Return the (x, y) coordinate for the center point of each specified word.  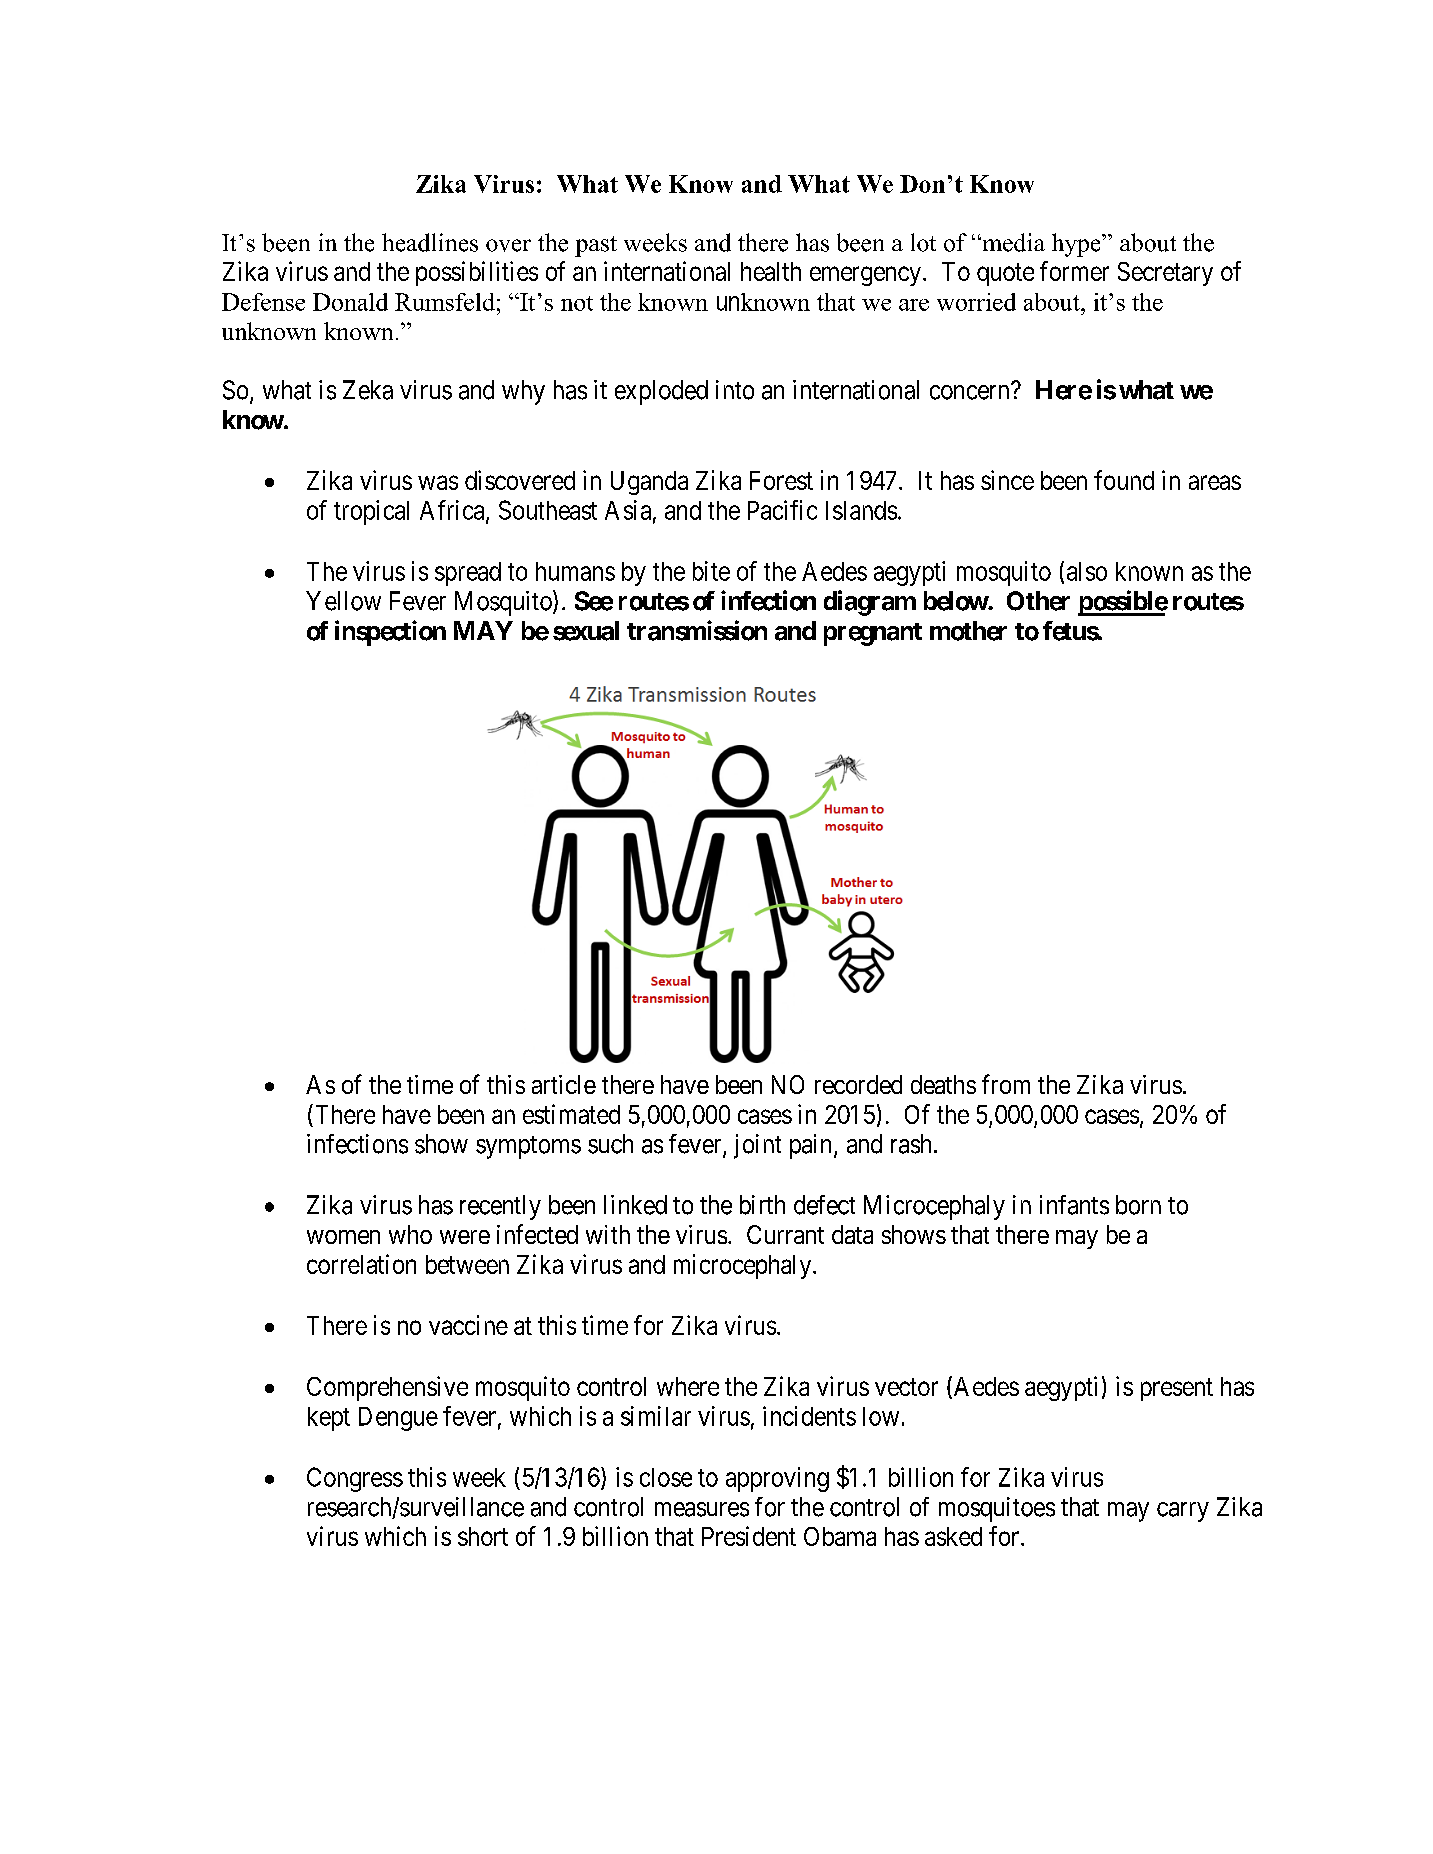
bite (711, 571)
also (1087, 571)
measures (702, 1509)
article (564, 1084)
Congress (355, 1479)
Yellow (343, 601)
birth (762, 1205)
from (1006, 1084)
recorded (858, 1084)
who (410, 1234)
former (1074, 271)
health (771, 271)
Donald (350, 302)
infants (1074, 1205)
